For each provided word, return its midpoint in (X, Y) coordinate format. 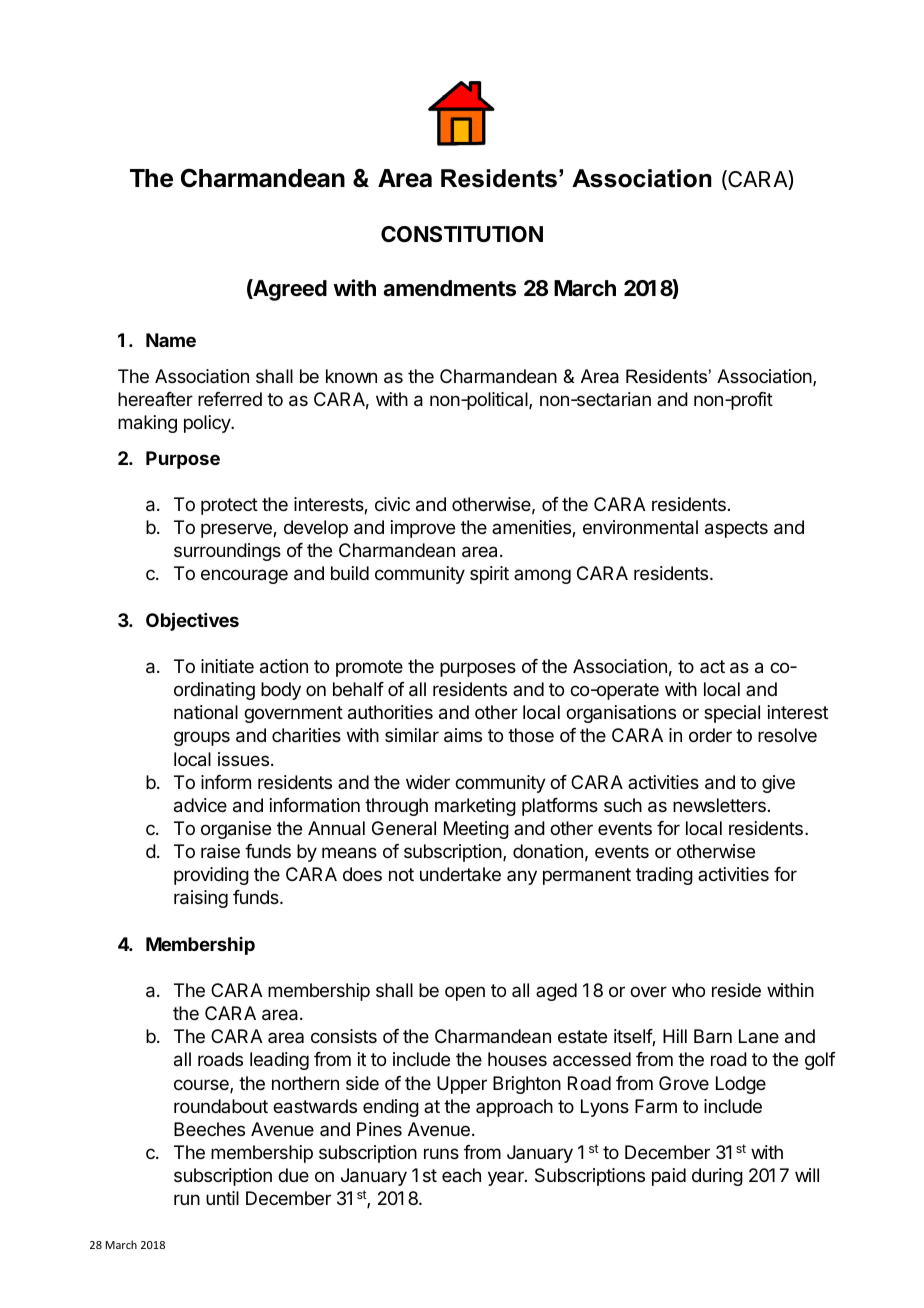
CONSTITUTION (462, 234)
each (461, 1175)
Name (171, 340)
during (717, 1177)
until (222, 1198)
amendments (449, 288)
